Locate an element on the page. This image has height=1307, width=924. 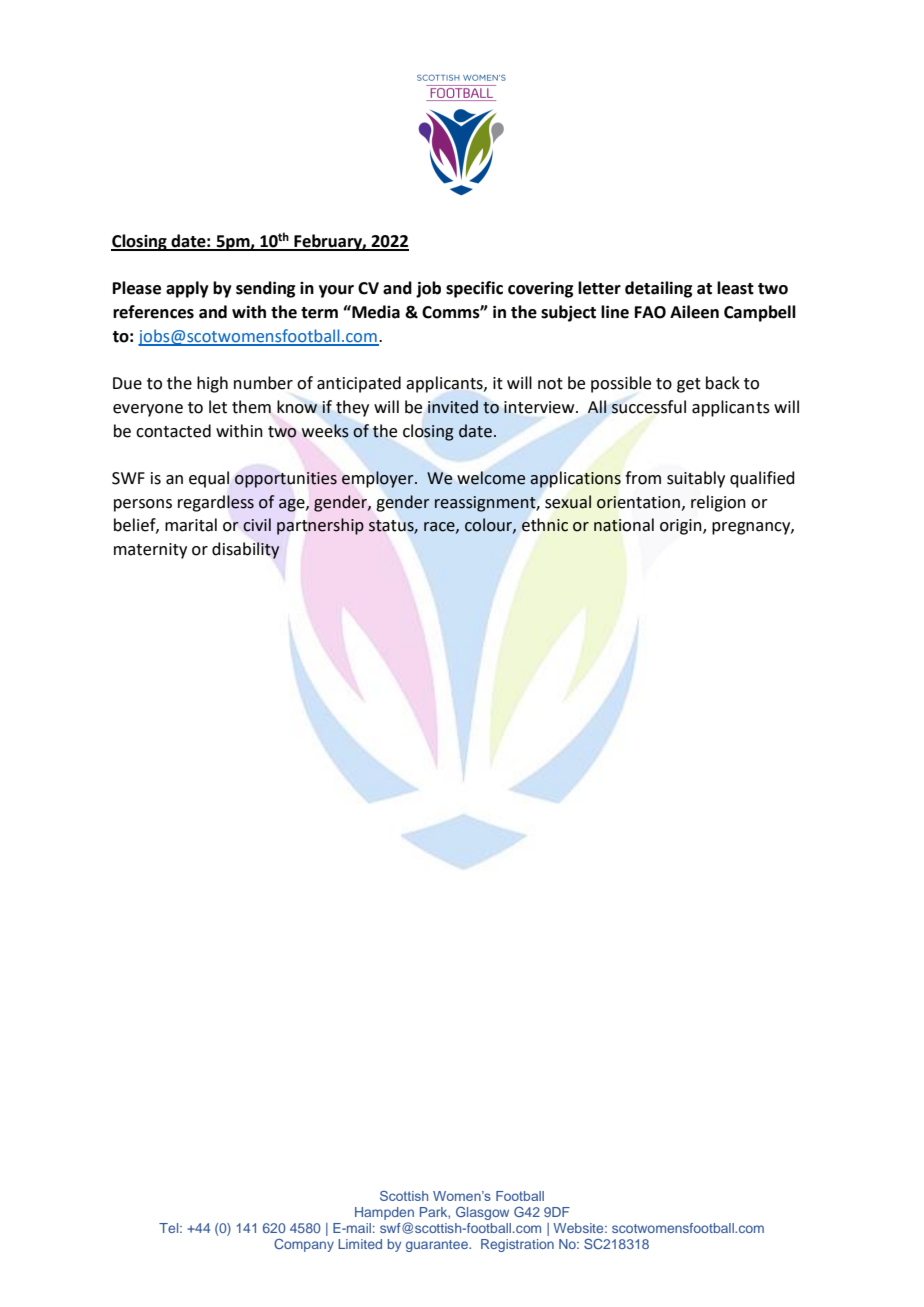
FAO is located at coordinates (650, 312).
